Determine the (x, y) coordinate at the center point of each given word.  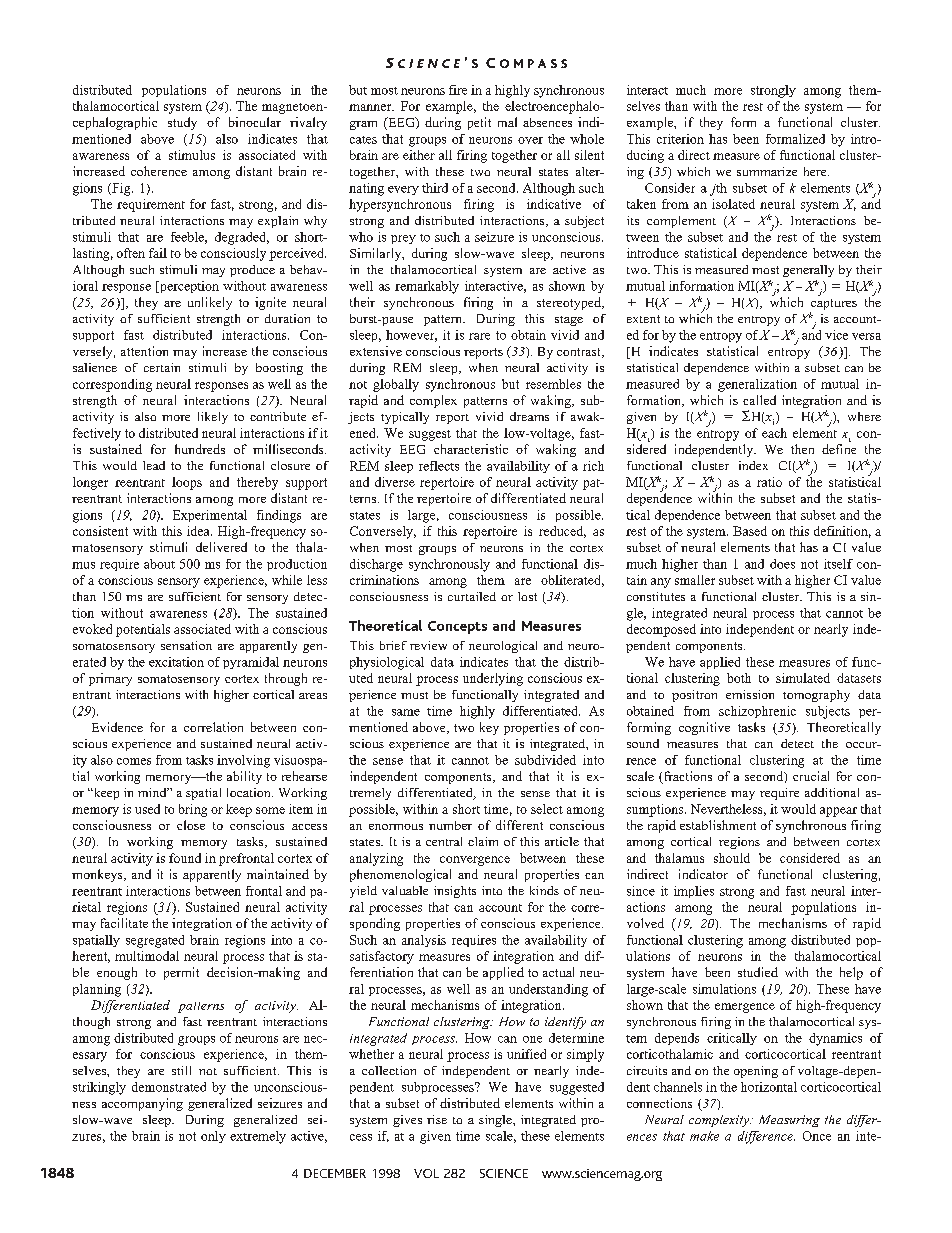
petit (479, 123)
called (759, 400)
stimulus (192, 155)
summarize (767, 171)
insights (455, 892)
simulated (803, 678)
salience (95, 367)
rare (479, 336)
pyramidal (251, 663)
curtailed (472, 596)
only (213, 1137)
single (496, 1121)
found (185, 858)
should (732, 858)
